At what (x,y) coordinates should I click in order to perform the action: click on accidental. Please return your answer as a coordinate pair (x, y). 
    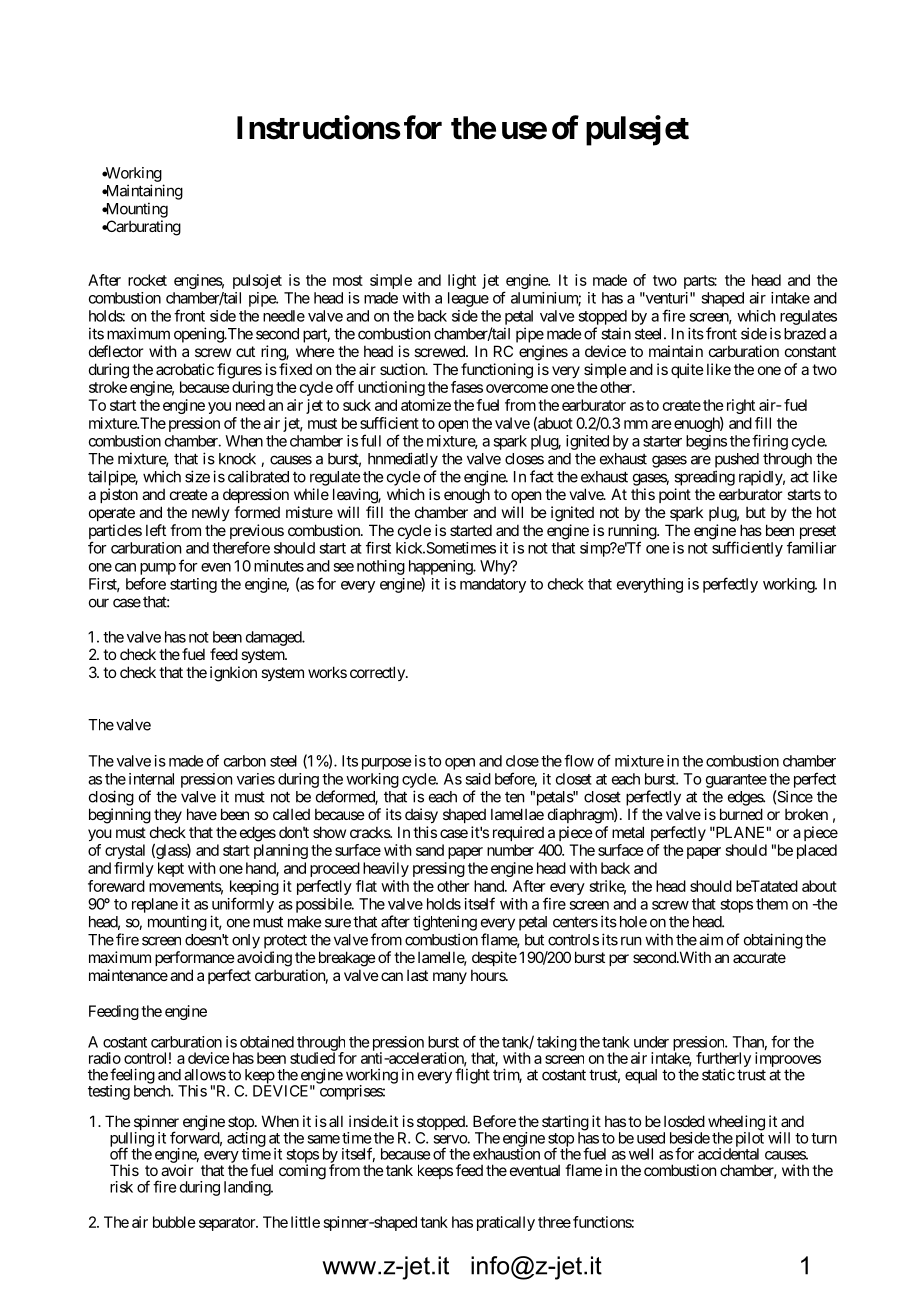
    Looking at the image, I should click on (728, 1154).
